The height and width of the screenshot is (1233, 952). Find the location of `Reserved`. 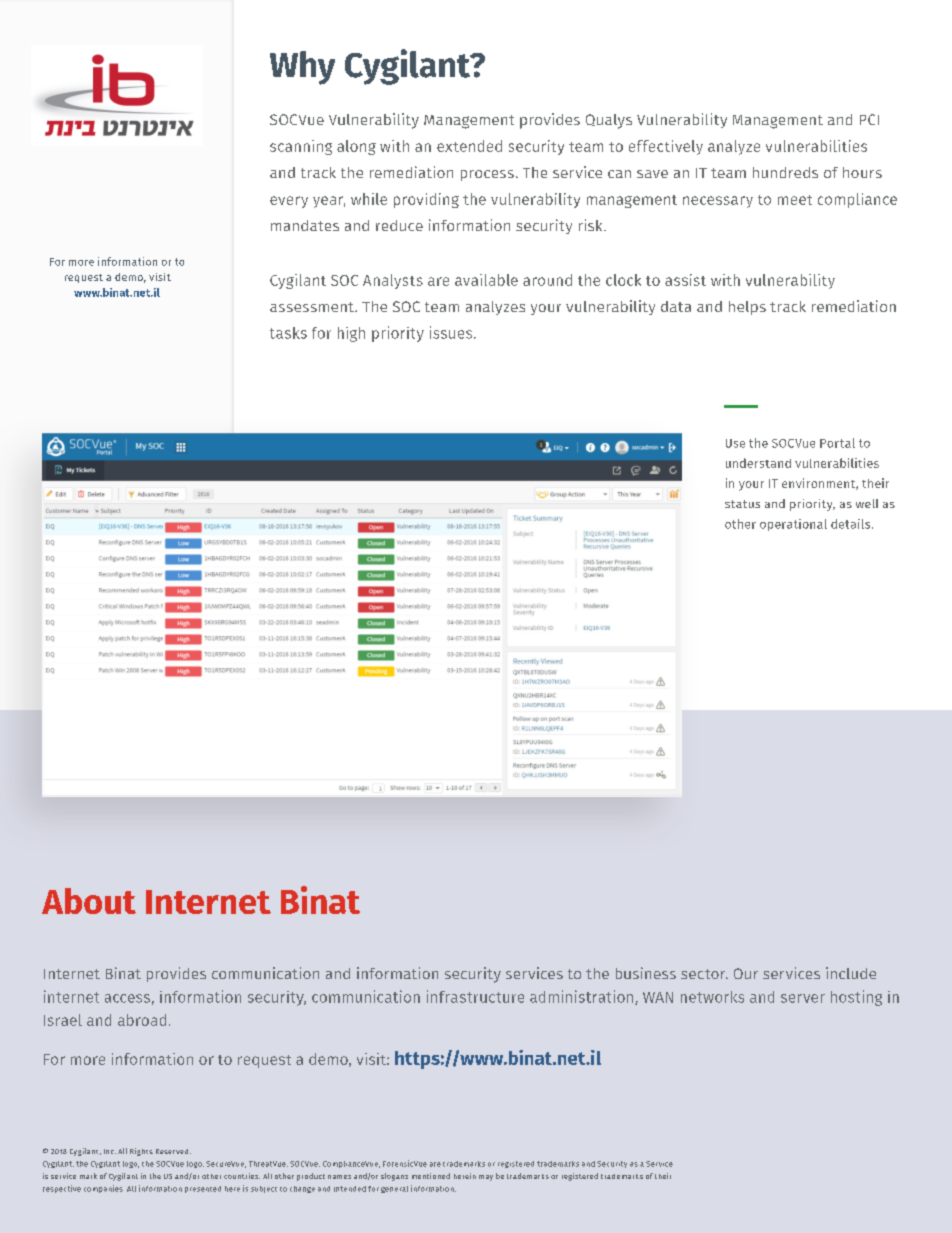

Reserved is located at coordinates (173, 1151).
